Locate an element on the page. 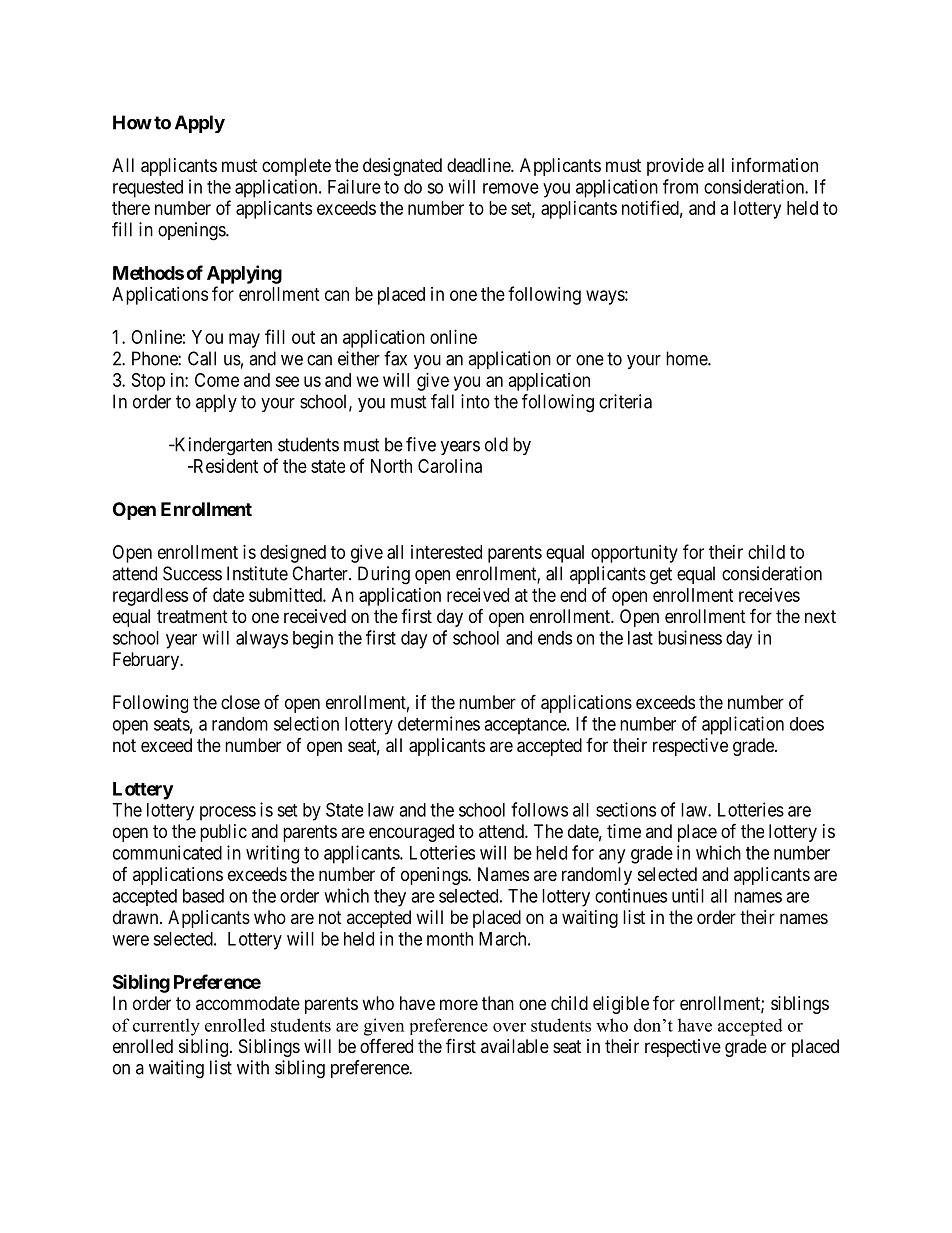  Success is located at coordinates (192, 573).
